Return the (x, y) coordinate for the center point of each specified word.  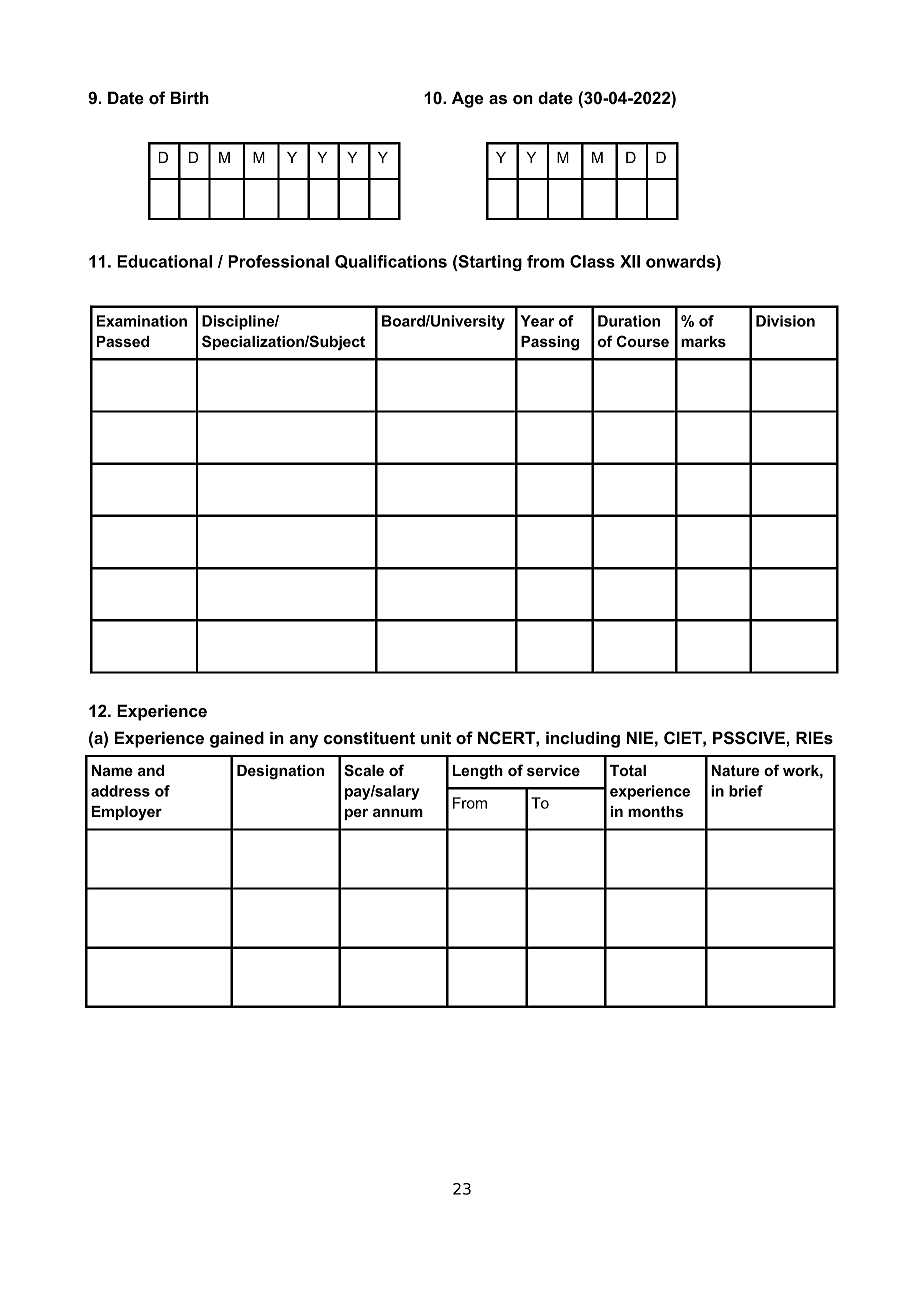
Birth (190, 97)
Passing (550, 343)
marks (703, 341)
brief (746, 791)
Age (467, 99)
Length (478, 772)
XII (630, 261)
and (151, 770)
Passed (123, 341)
